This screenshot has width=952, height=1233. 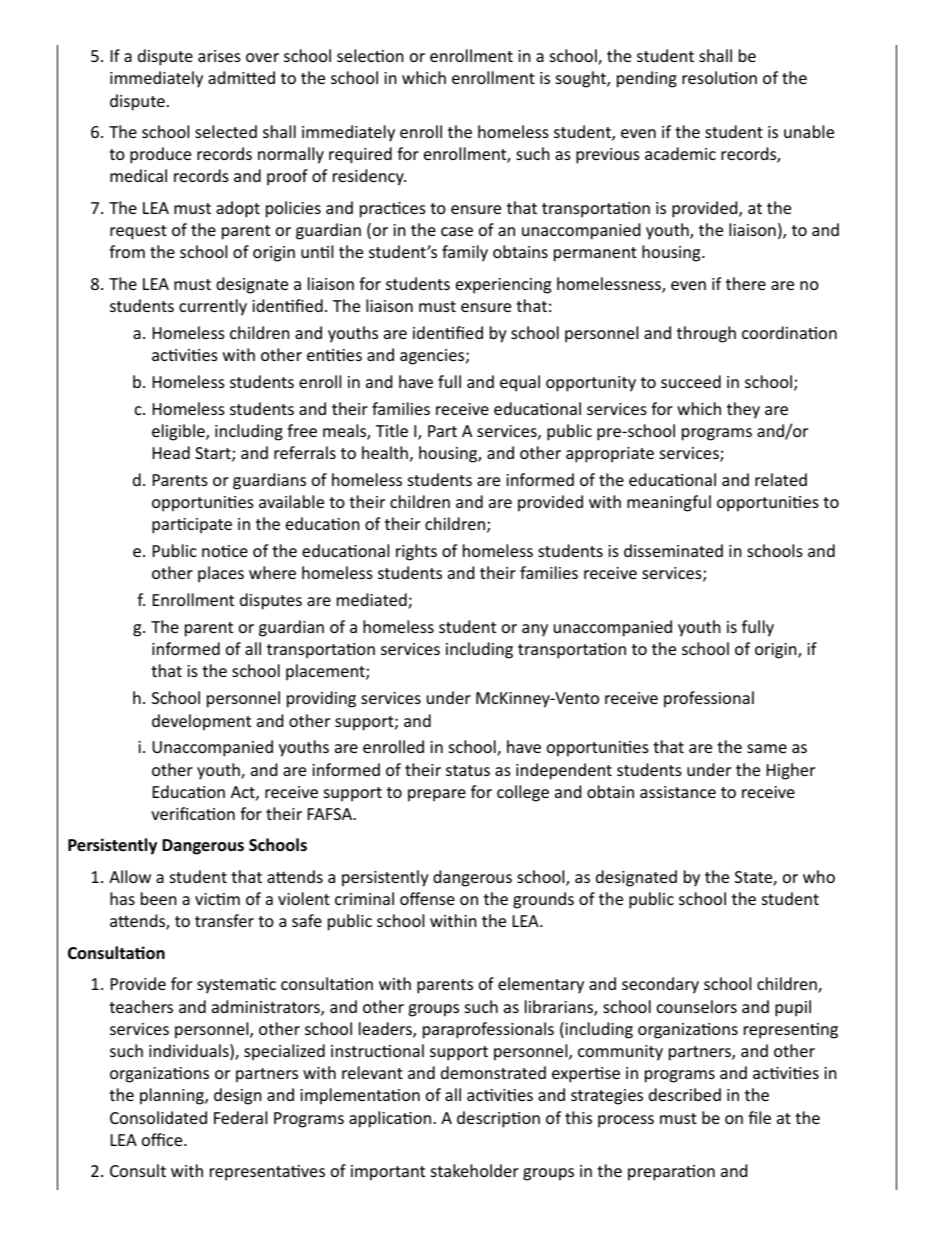 I want to click on required, so click(x=360, y=155).
